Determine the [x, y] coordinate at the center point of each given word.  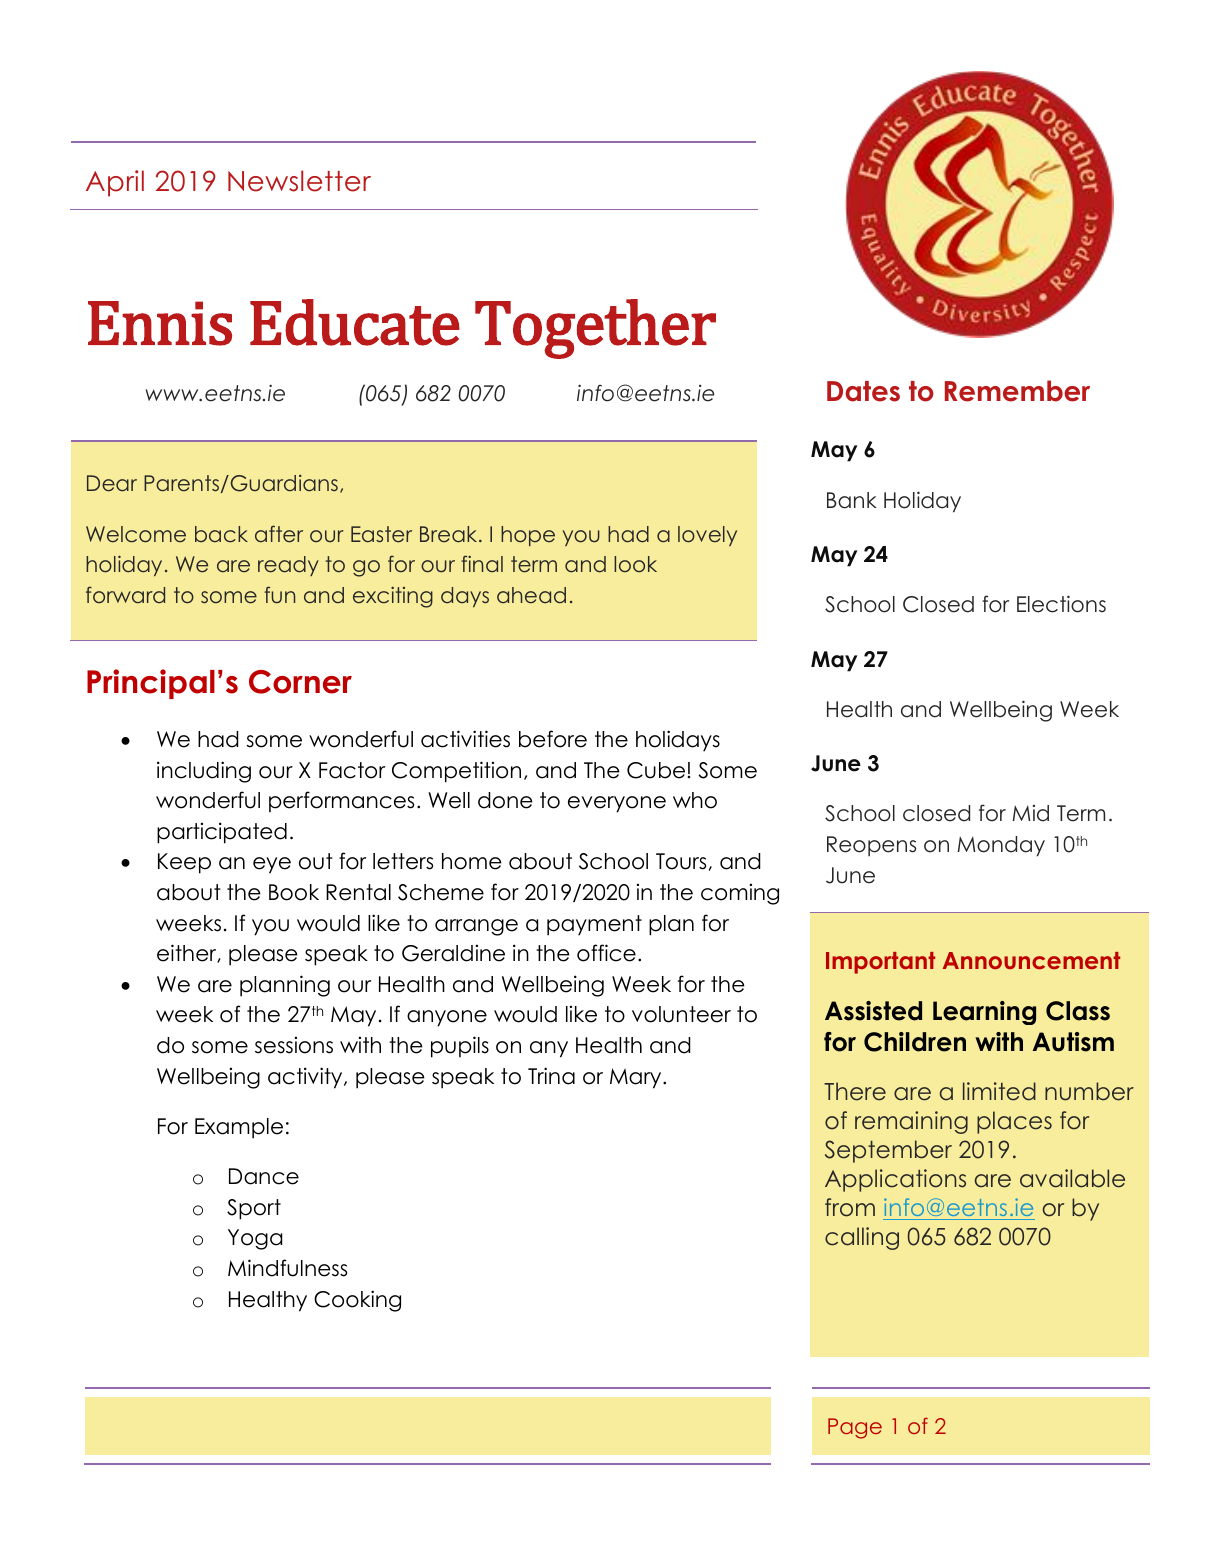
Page [855, 1428]
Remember [1017, 391]
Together [595, 329]
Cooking [357, 1301]
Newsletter [299, 181]
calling [862, 1238]
